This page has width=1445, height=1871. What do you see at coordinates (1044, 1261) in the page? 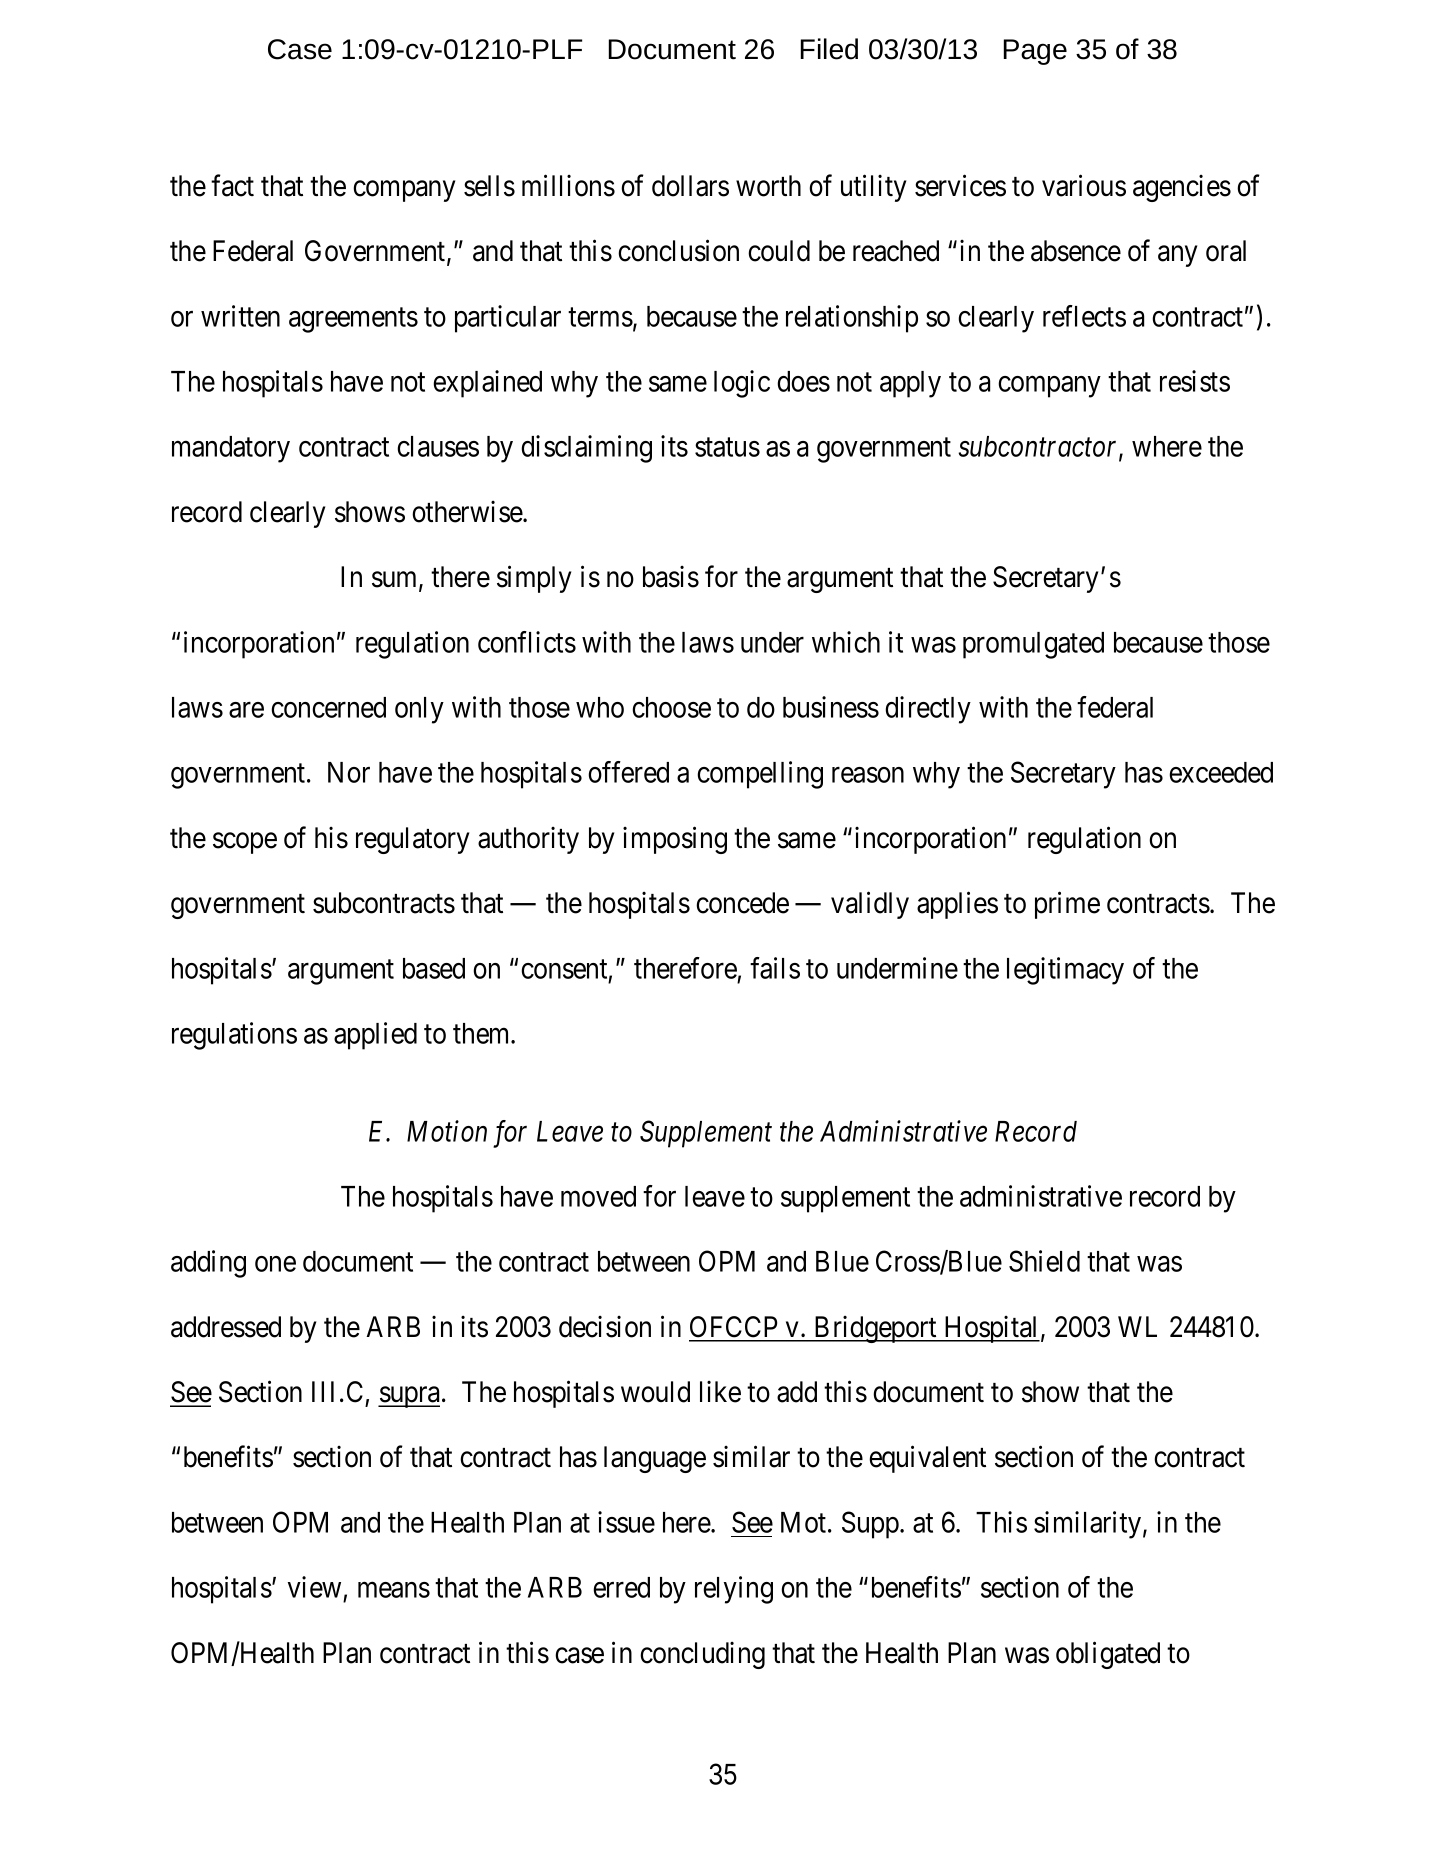
I see `Shield` at bounding box center [1044, 1261].
